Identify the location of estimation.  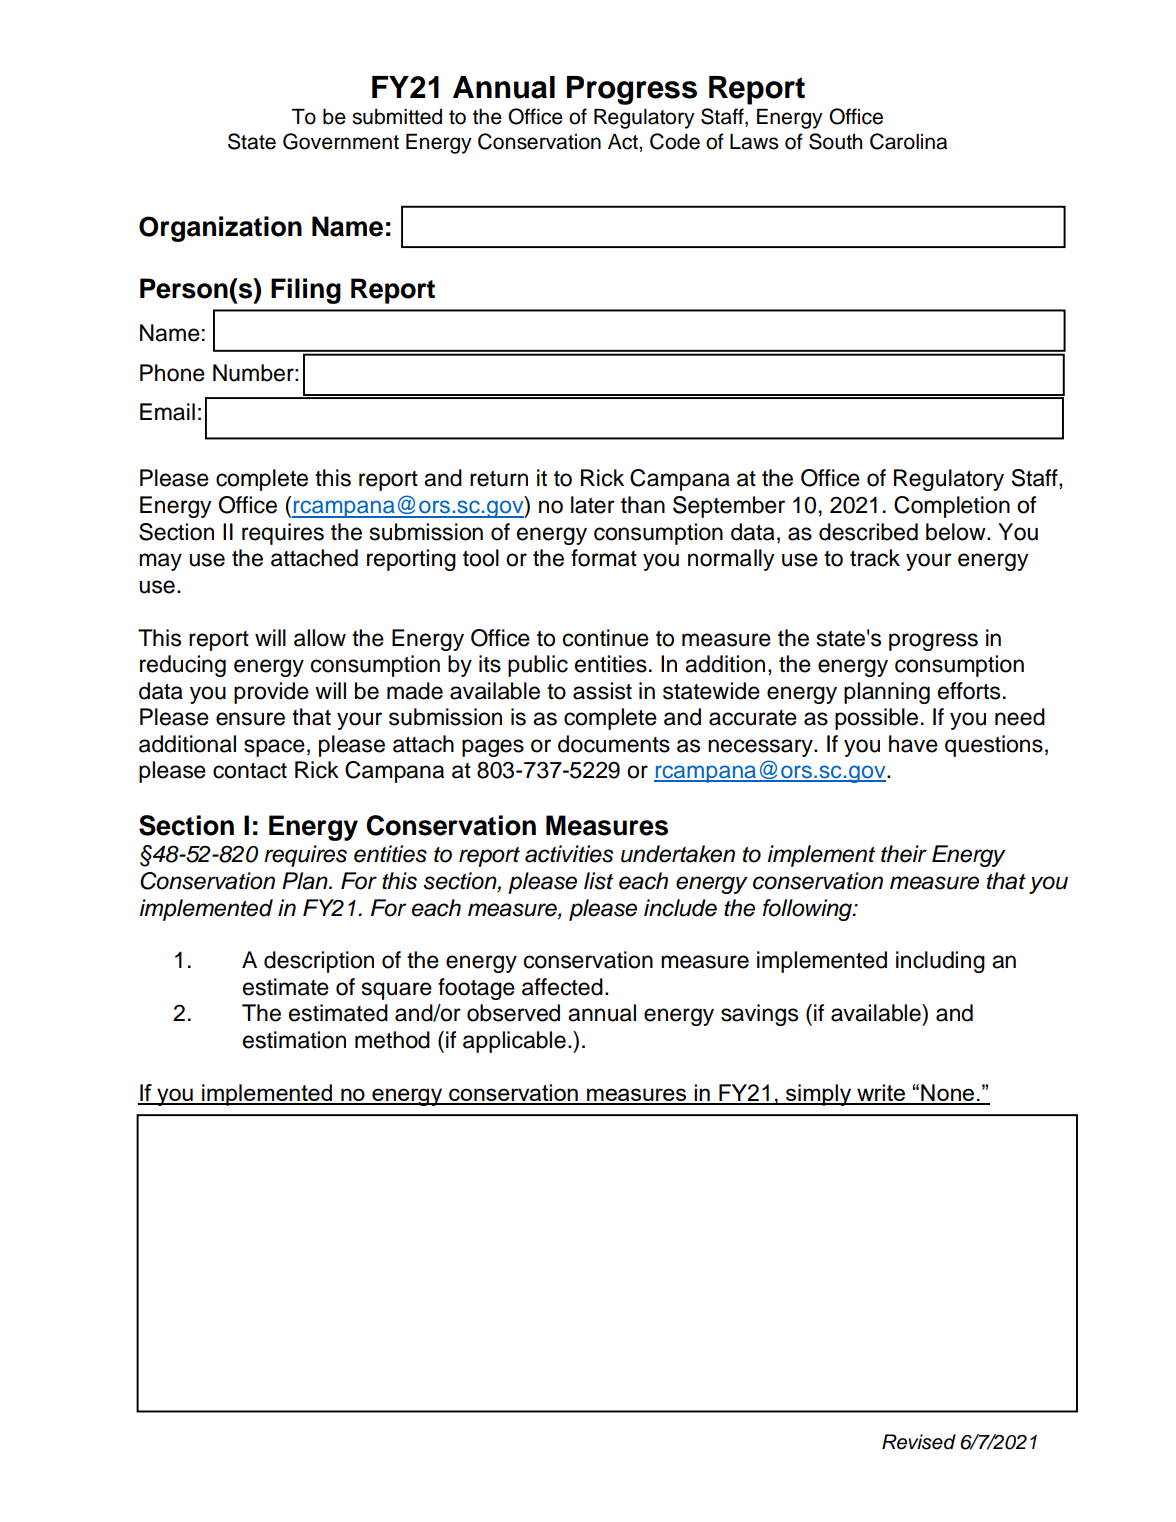
(294, 1040).
